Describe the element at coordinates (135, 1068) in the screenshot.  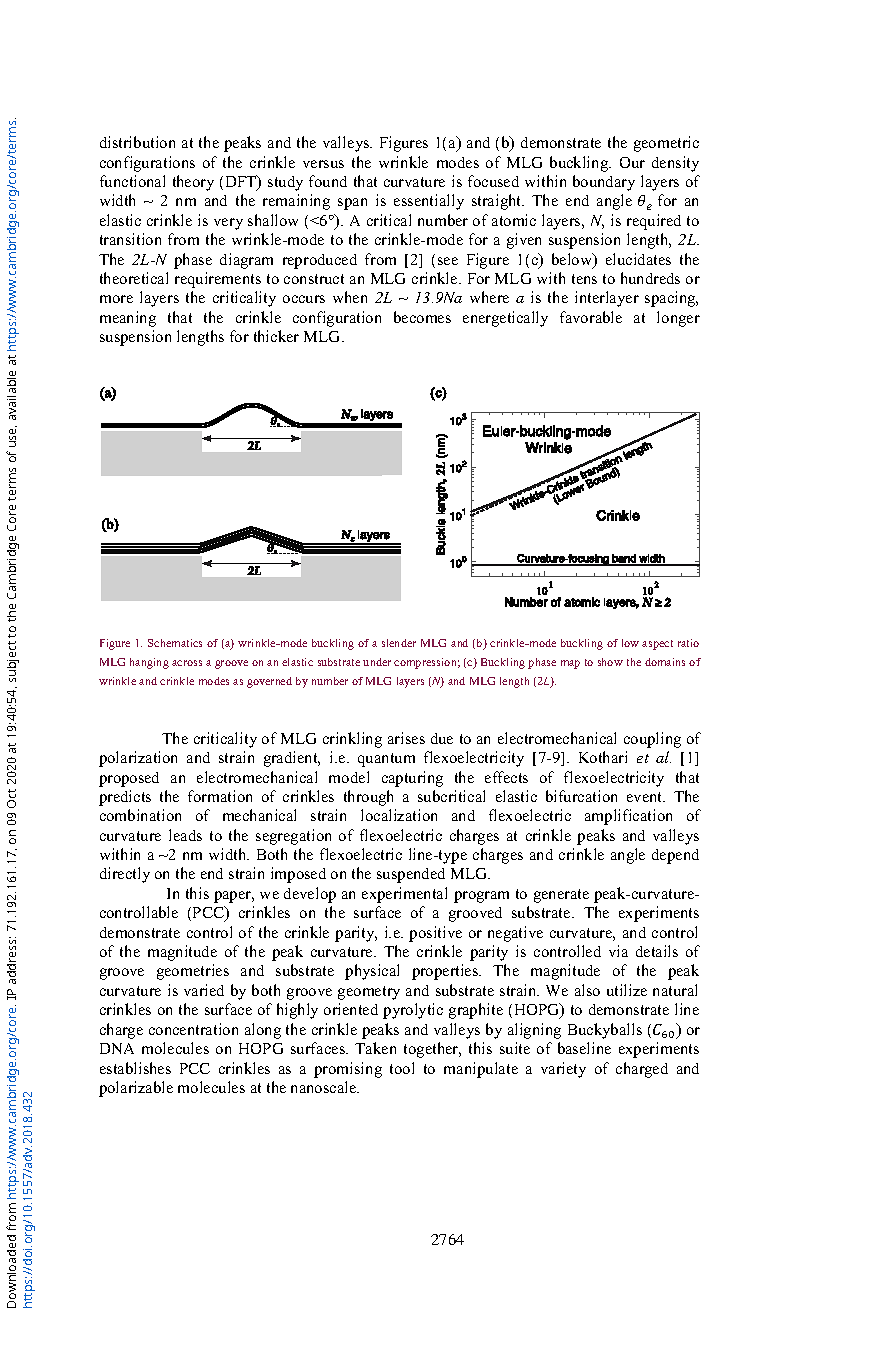
I see `establishes` at that location.
